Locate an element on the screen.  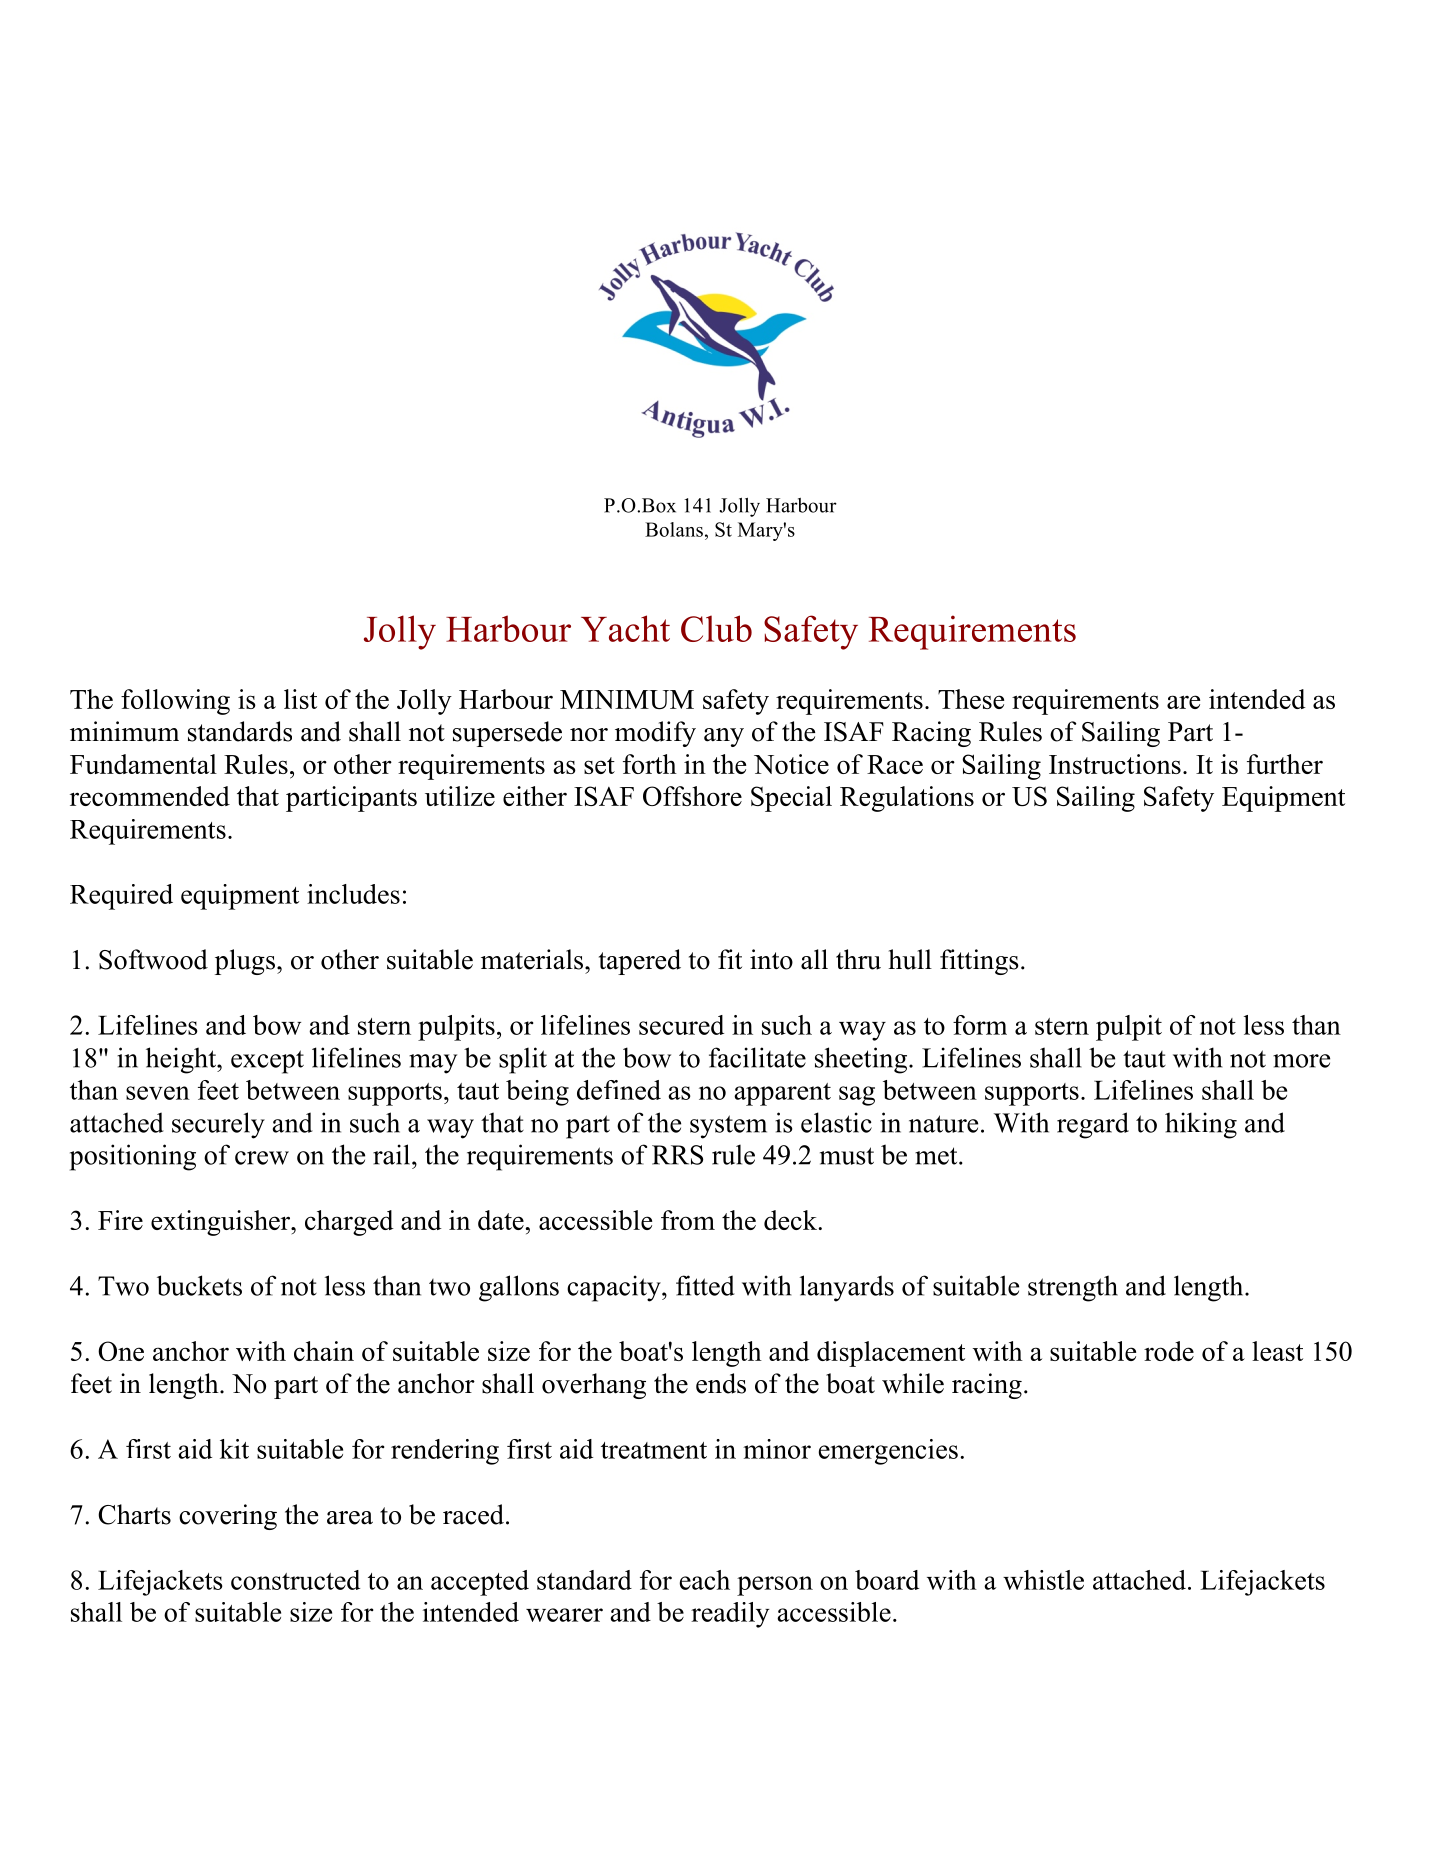
list is located at coordinates (300, 699).
